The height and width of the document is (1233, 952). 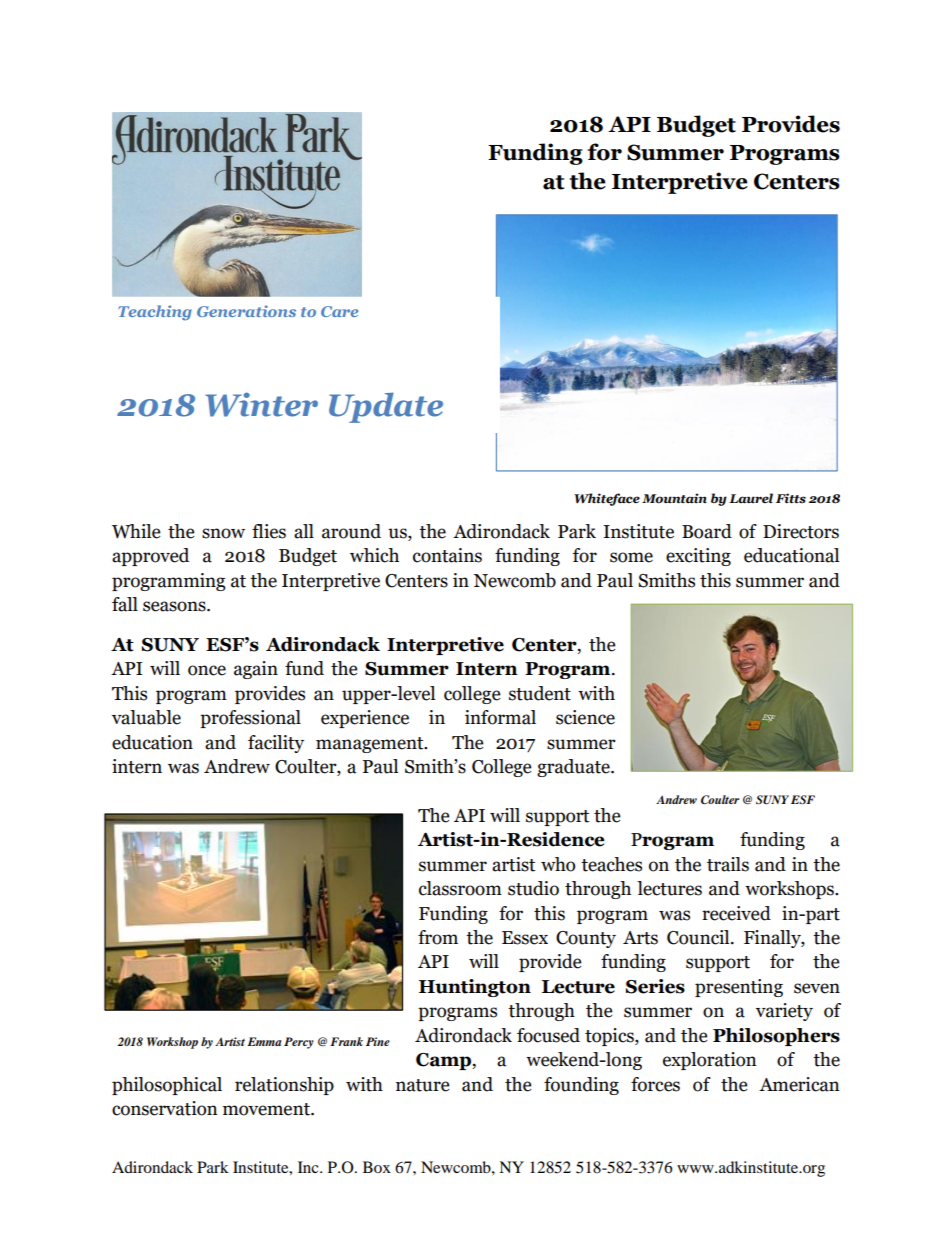 What do you see at coordinates (246, 311) in the document?
I see `Generations` at bounding box center [246, 311].
